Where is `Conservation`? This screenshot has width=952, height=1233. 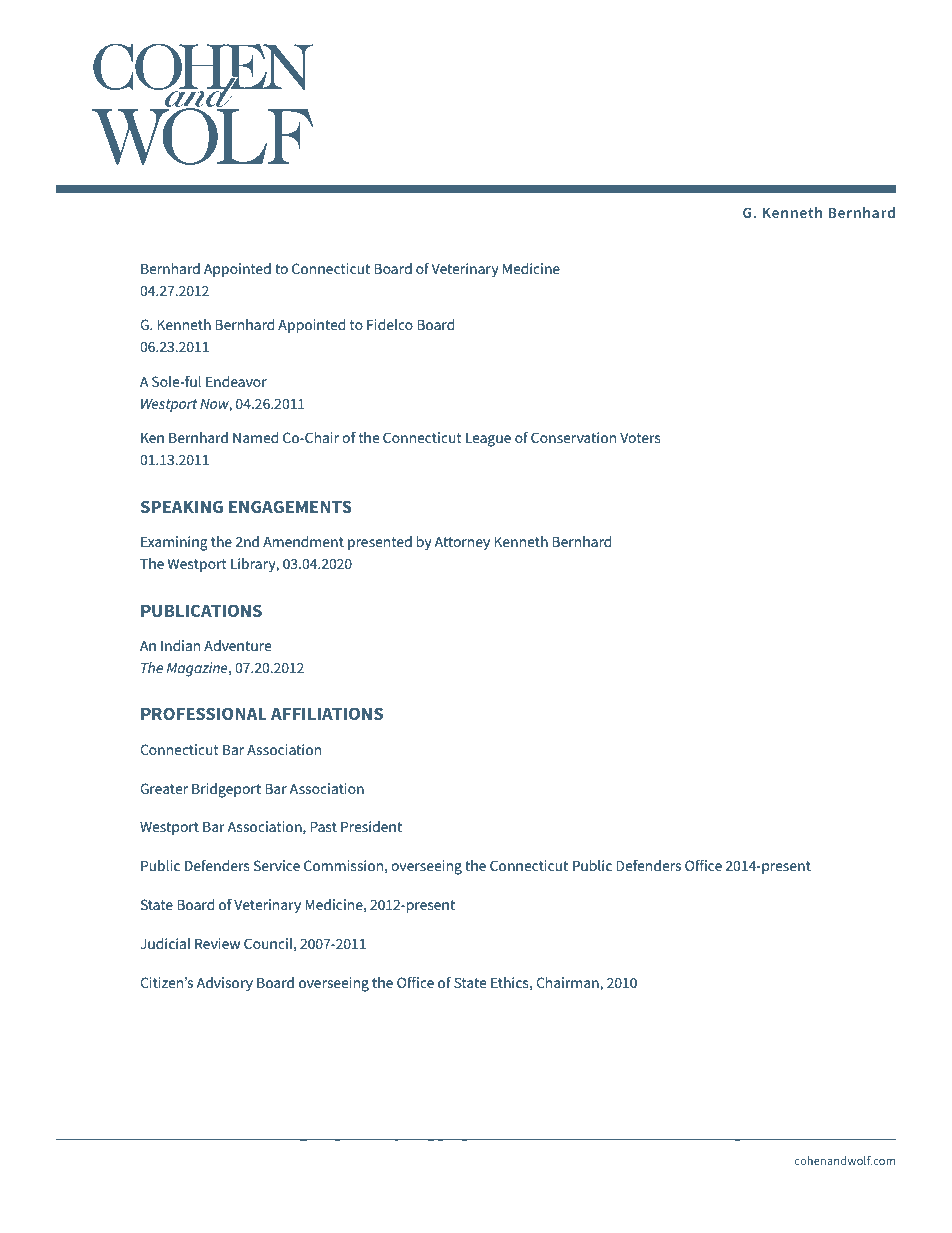
Conservation is located at coordinates (573, 437).
